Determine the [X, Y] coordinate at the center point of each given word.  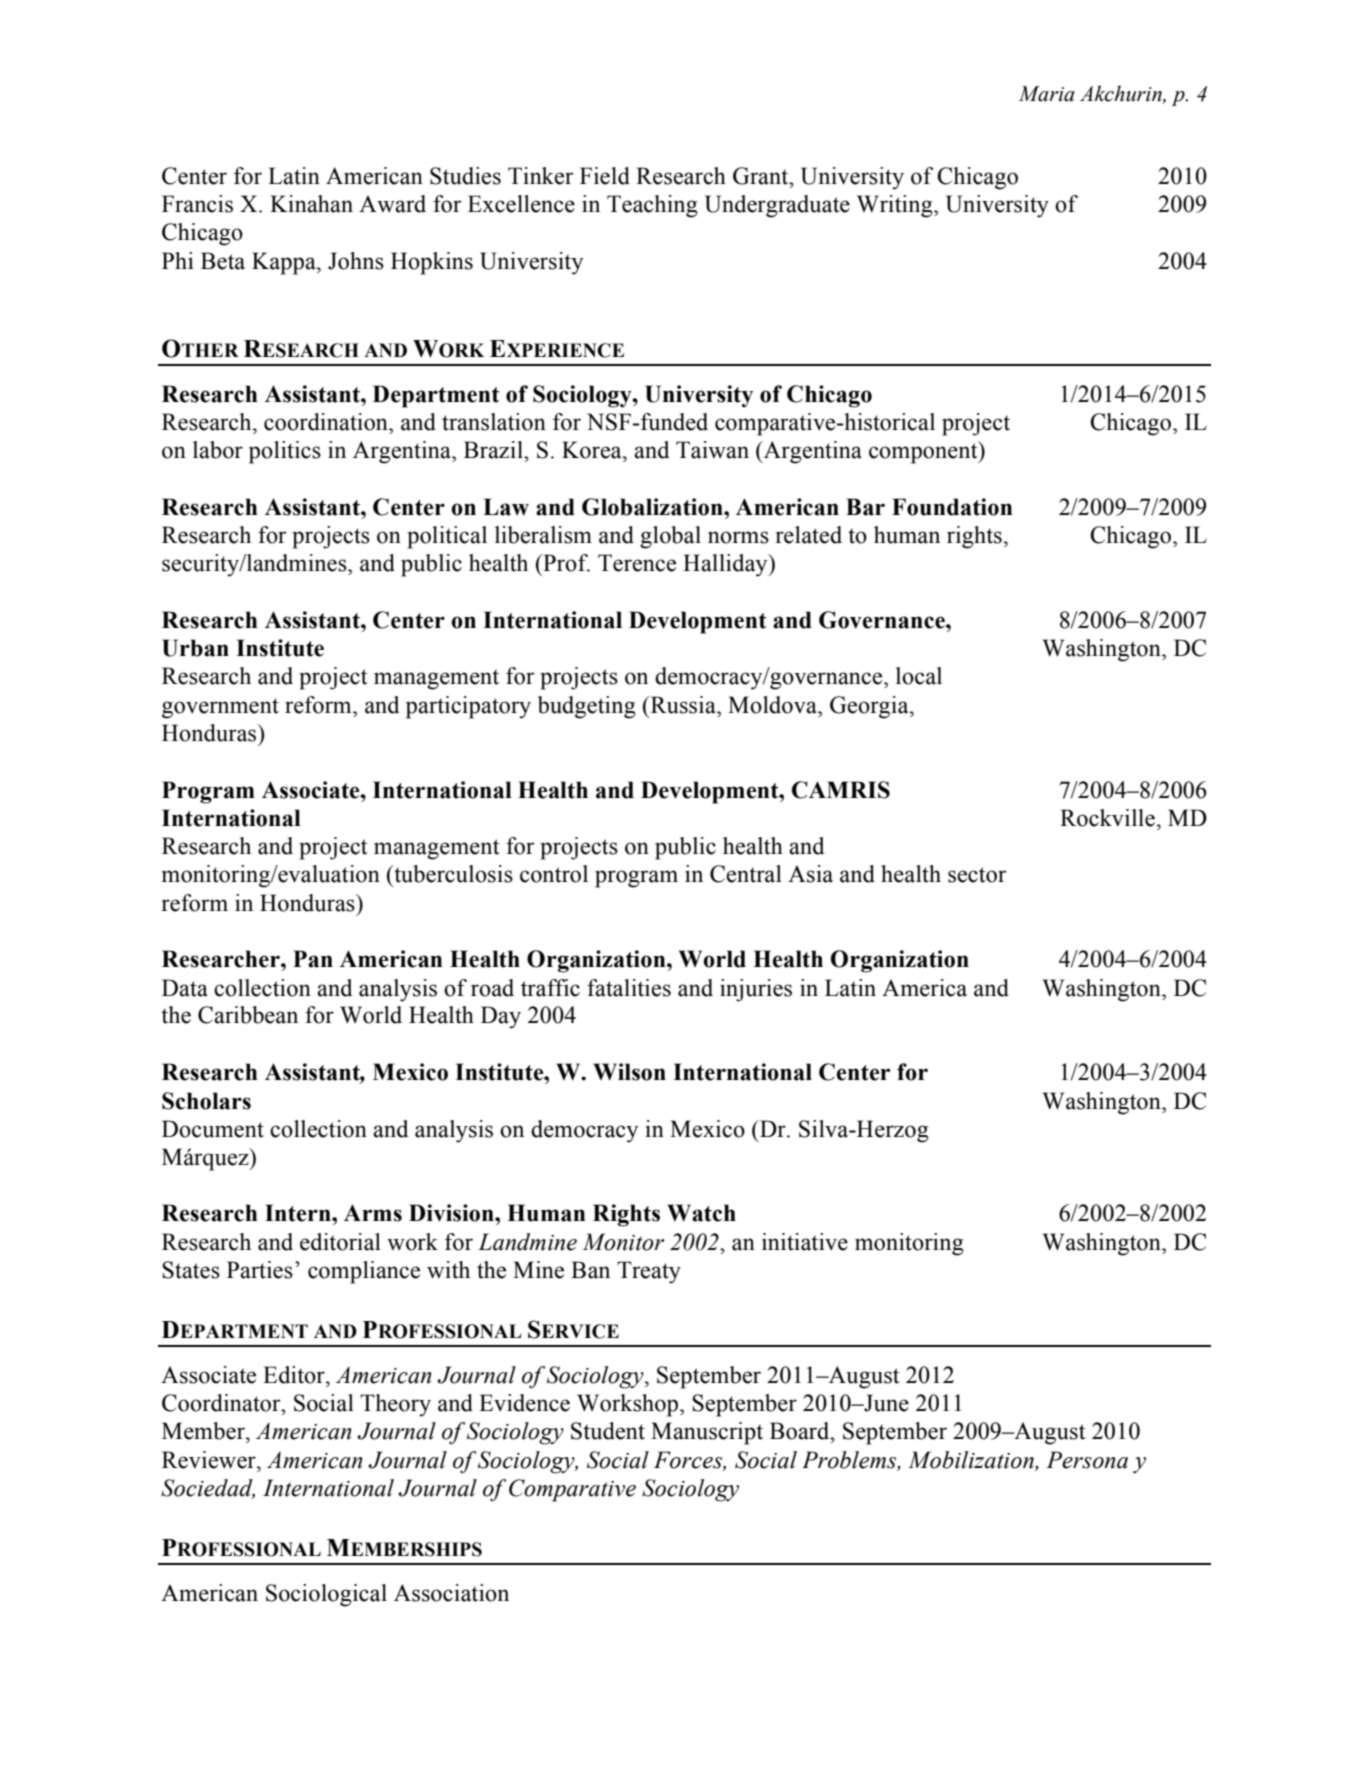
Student [608, 1431]
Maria [1047, 94]
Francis [197, 204]
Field [605, 176]
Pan [313, 959]
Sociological [326, 1595]
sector [977, 875]
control [554, 874]
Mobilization [971, 1460]
